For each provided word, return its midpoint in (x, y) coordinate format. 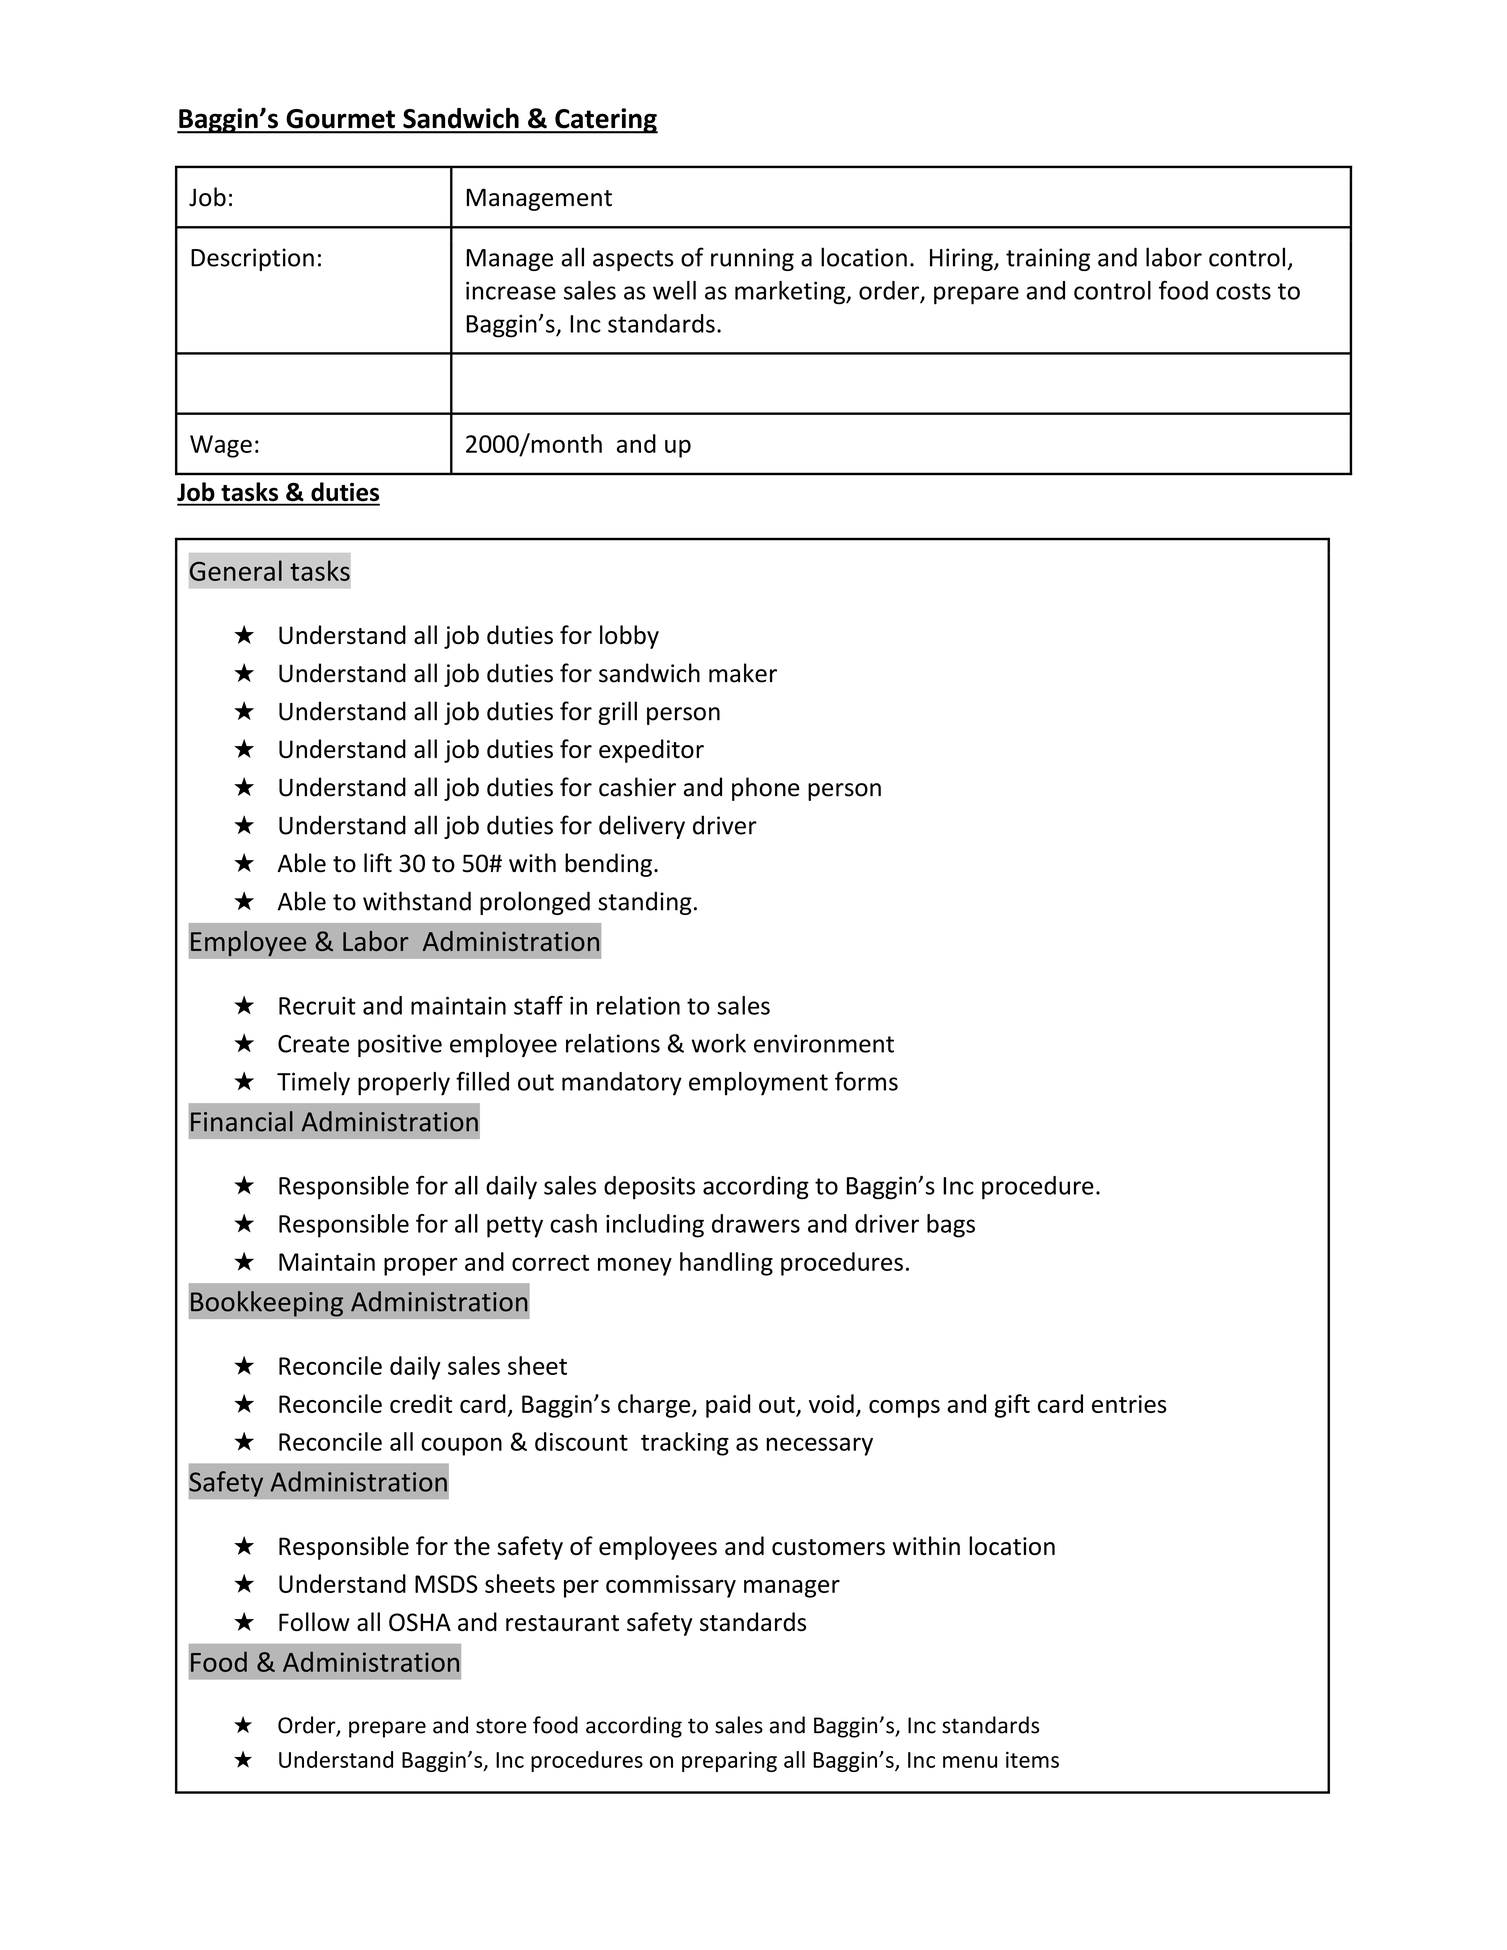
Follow (314, 1622)
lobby (629, 637)
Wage (221, 446)
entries (1129, 1404)
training (1048, 259)
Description (252, 259)
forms (866, 1081)
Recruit (317, 1006)
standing (645, 903)
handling (726, 1264)
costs (1243, 291)
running (752, 259)
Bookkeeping (267, 1304)
